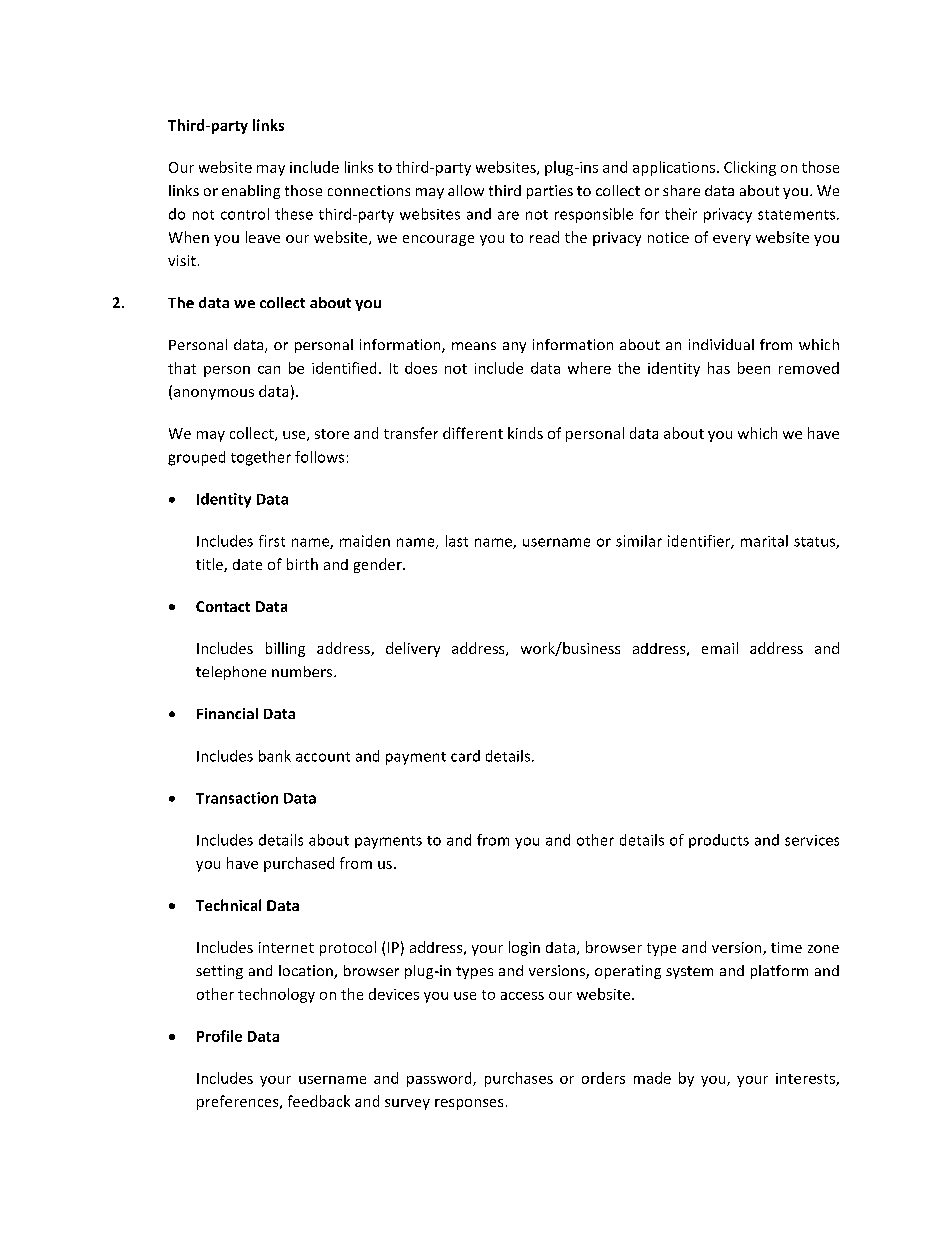 The width and height of the image is (952, 1233). What do you see at coordinates (413, 649) in the image?
I see `delivery` at bounding box center [413, 649].
